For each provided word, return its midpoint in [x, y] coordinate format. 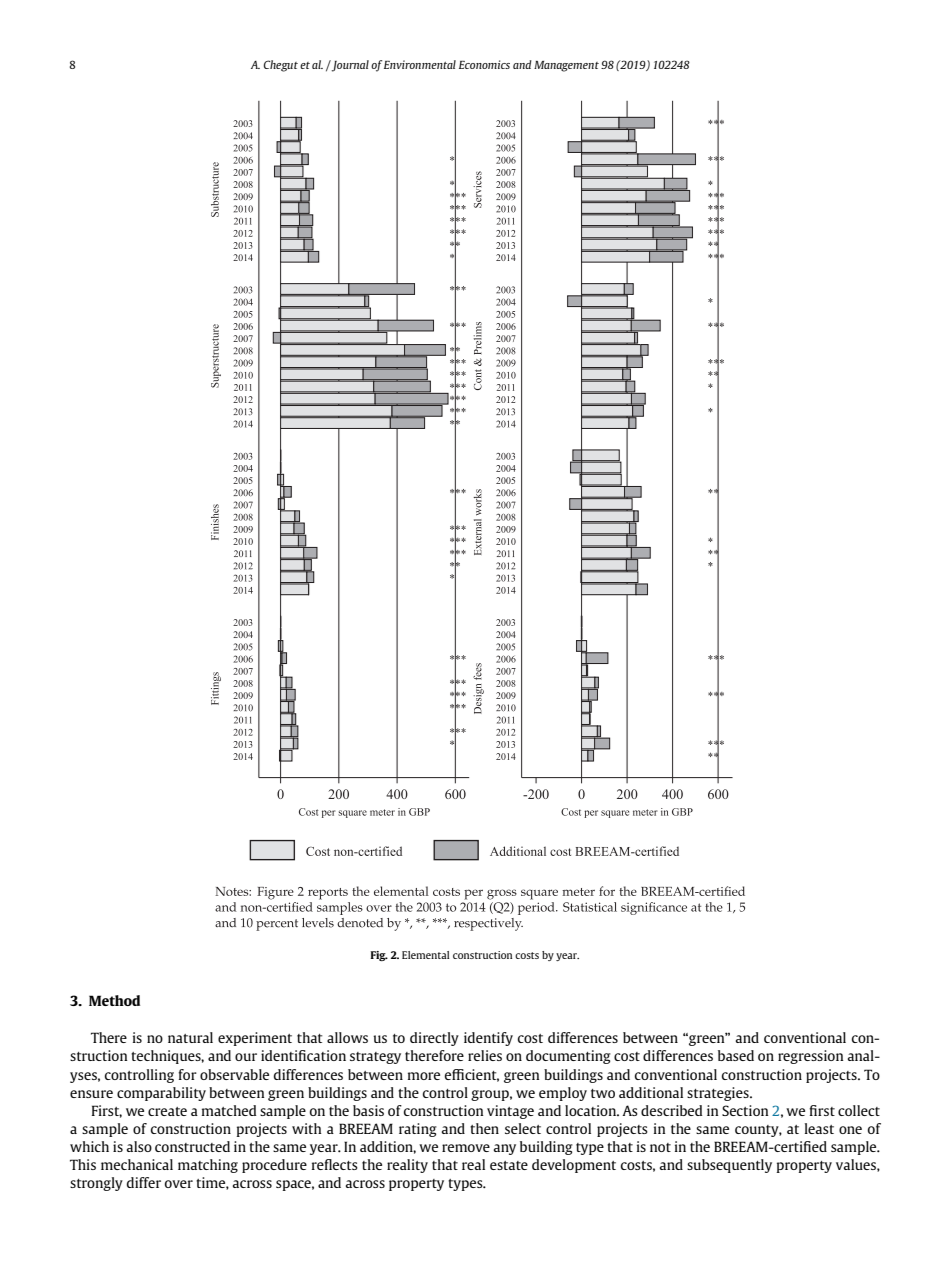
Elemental [425, 955]
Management [566, 66]
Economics [484, 64]
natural [190, 1037]
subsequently [729, 1166]
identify [488, 1039]
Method [114, 1000]
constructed [192, 1146]
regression [810, 1057]
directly [434, 1039]
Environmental [420, 64]
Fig [379, 956]
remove [466, 1148]
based [736, 1055]
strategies [719, 1094]
